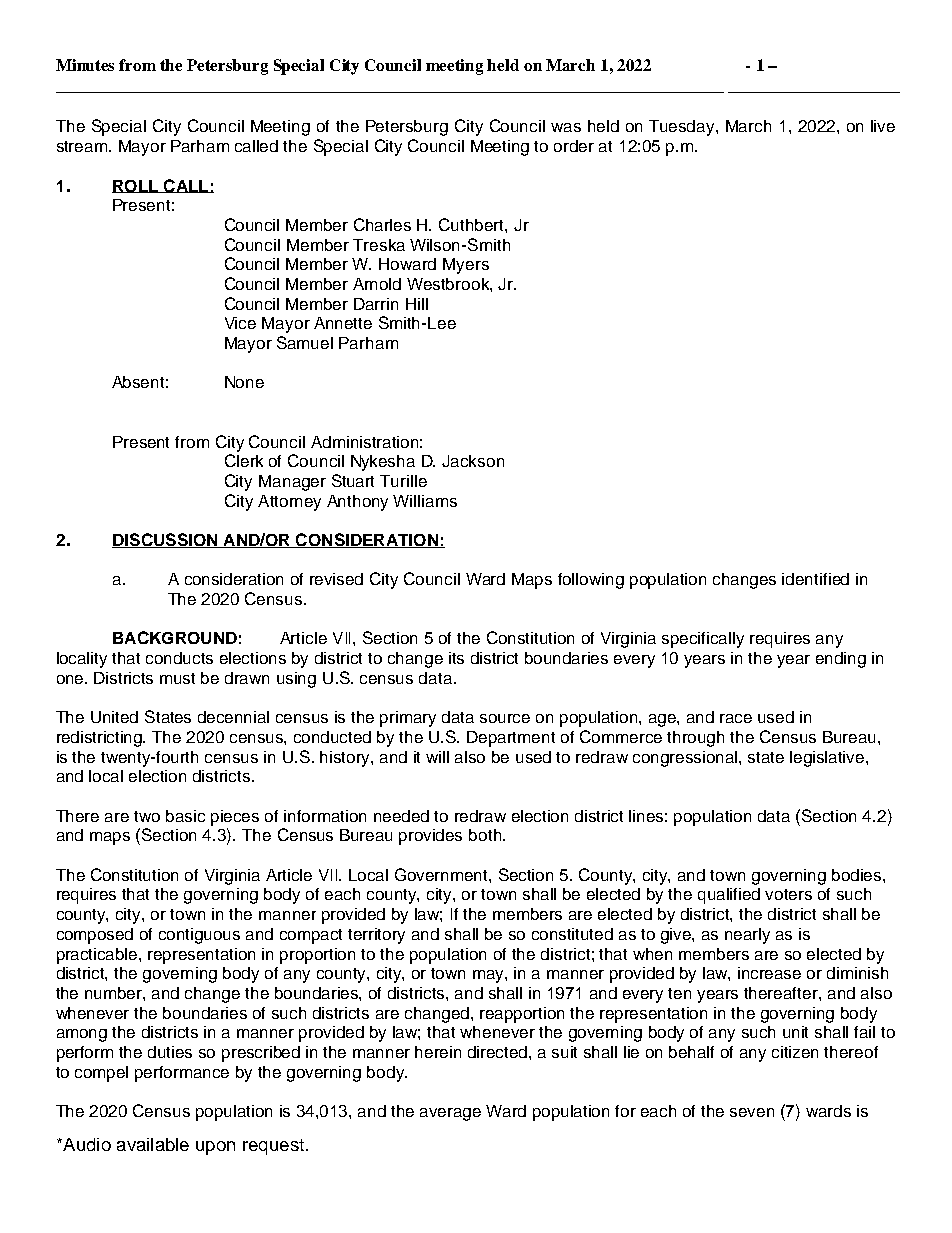 The height and width of the screenshot is (1233, 952). What do you see at coordinates (456, 658) in the screenshot?
I see `its` at bounding box center [456, 658].
